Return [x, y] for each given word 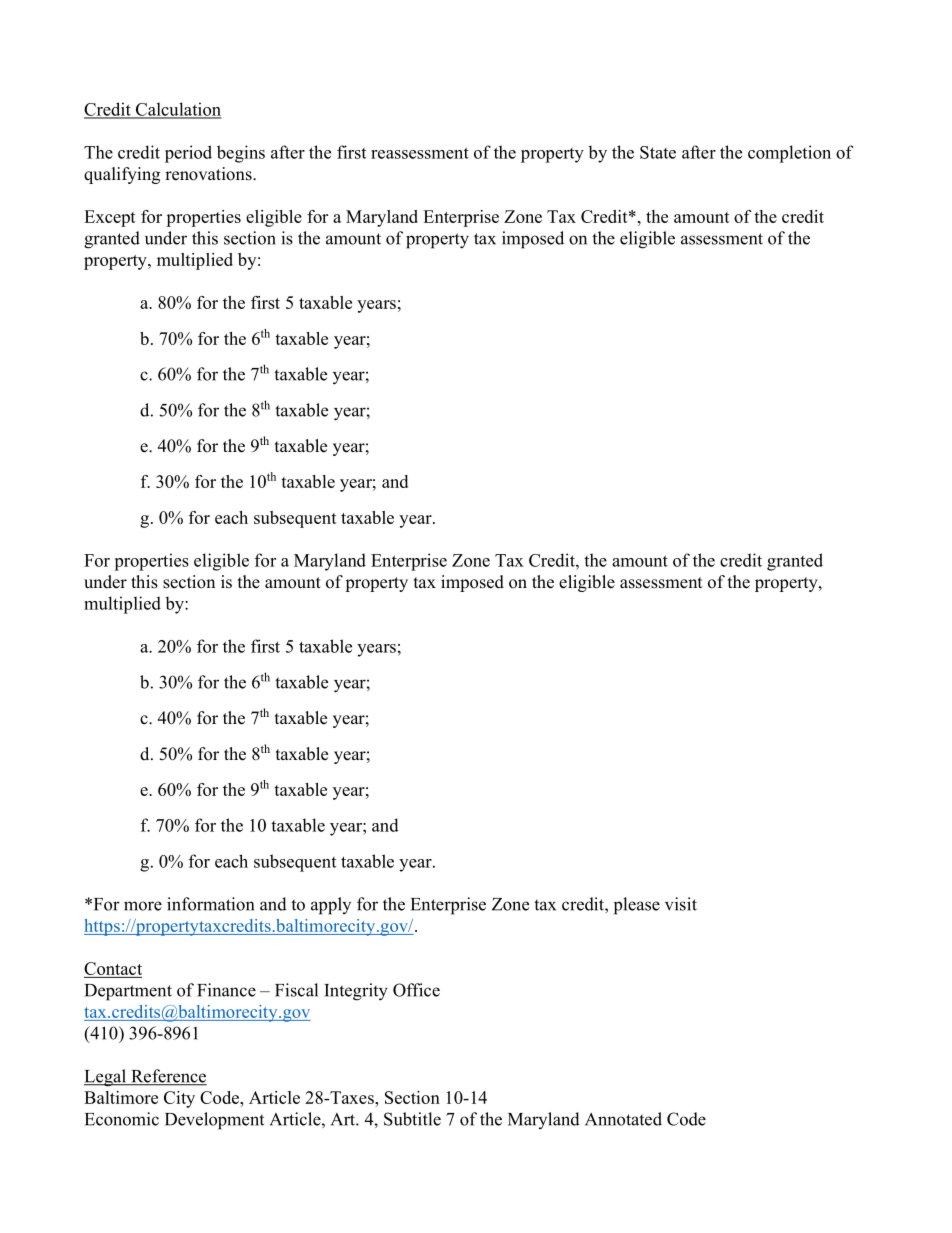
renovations [209, 174]
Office [416, 990]
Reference [168, 1077]
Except [110, 218]
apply [331, 906]
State [658, 152]
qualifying [122, 175]
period [188, 154]
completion [789, 154]
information [210, 904]
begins [241, 154]
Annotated [623, 1119]
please [637, 906]
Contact [113, 970]
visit [681, 904]
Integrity [356, 992]
